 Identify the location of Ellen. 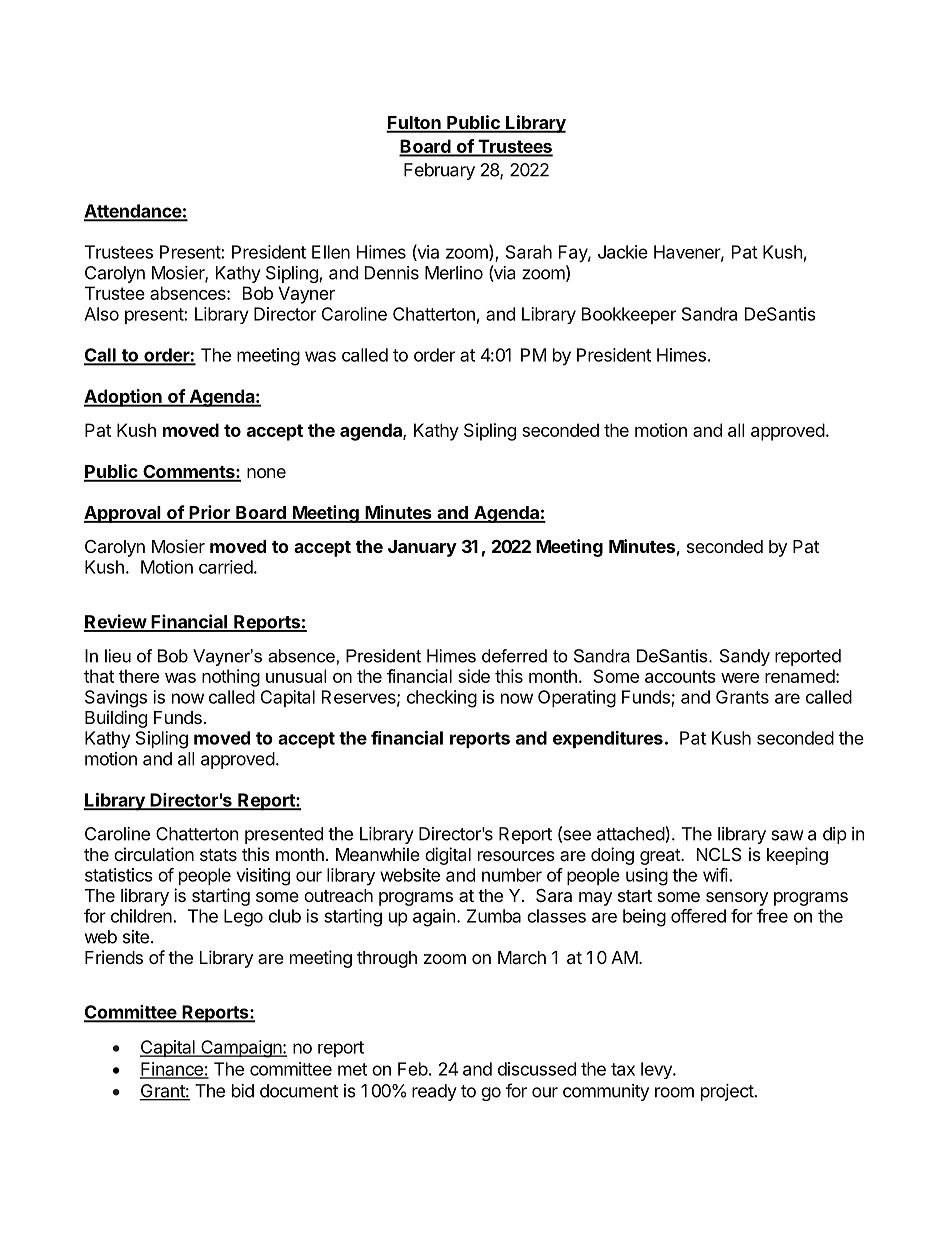
(331, 252).
